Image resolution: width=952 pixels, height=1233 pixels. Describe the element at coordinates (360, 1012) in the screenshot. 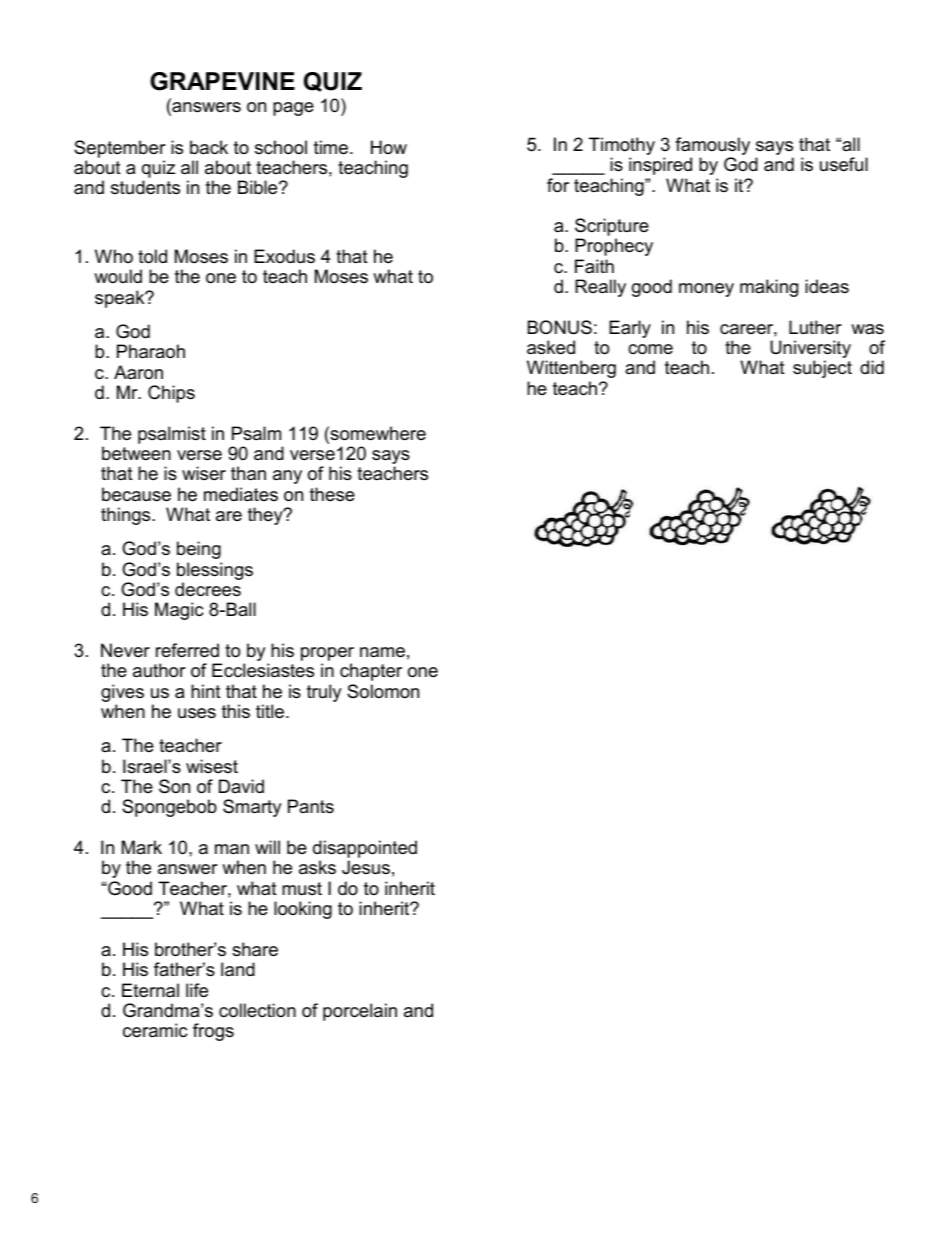

I see `porcelain` at that location.
